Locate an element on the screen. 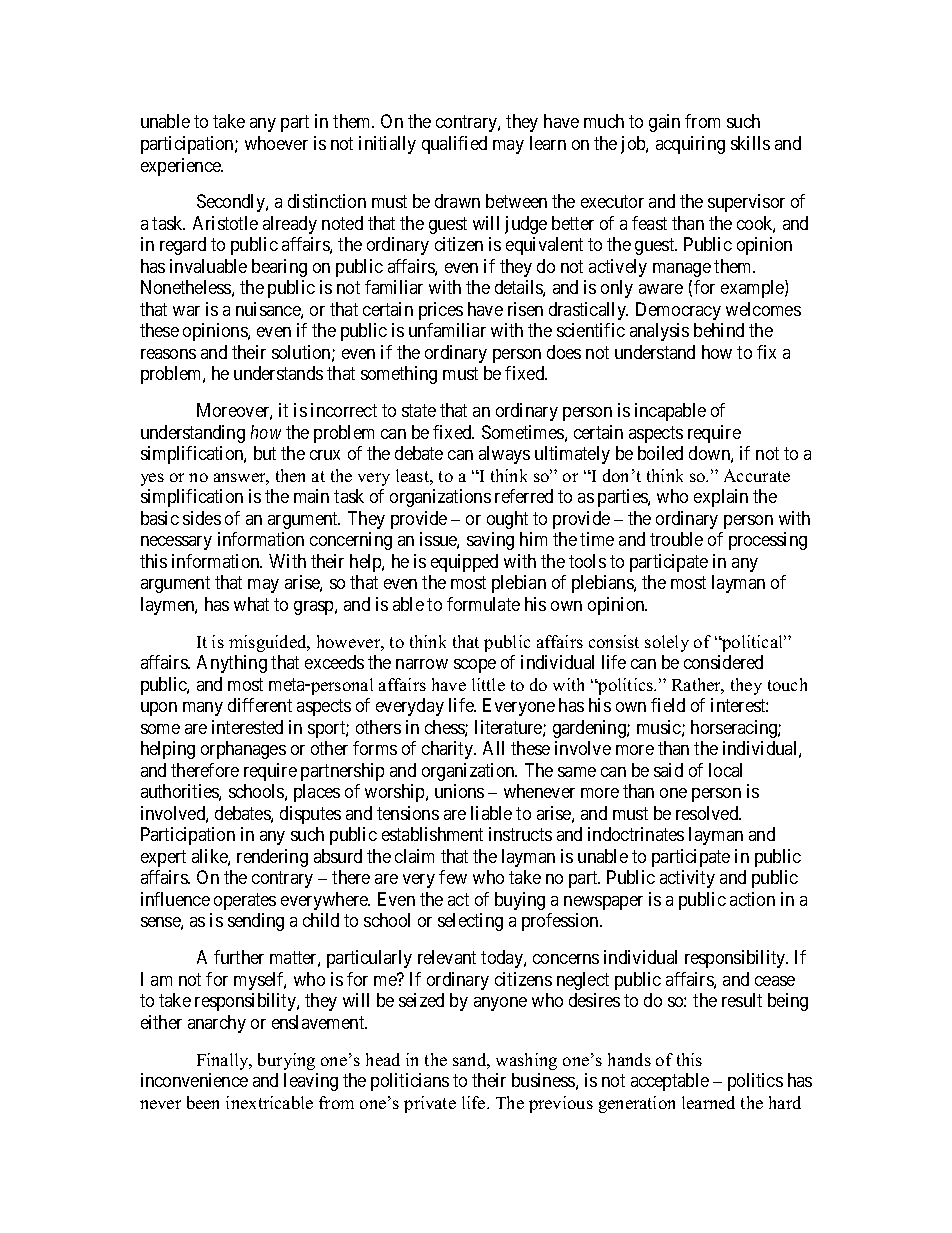  behind is located at coordinates (719, 330).
